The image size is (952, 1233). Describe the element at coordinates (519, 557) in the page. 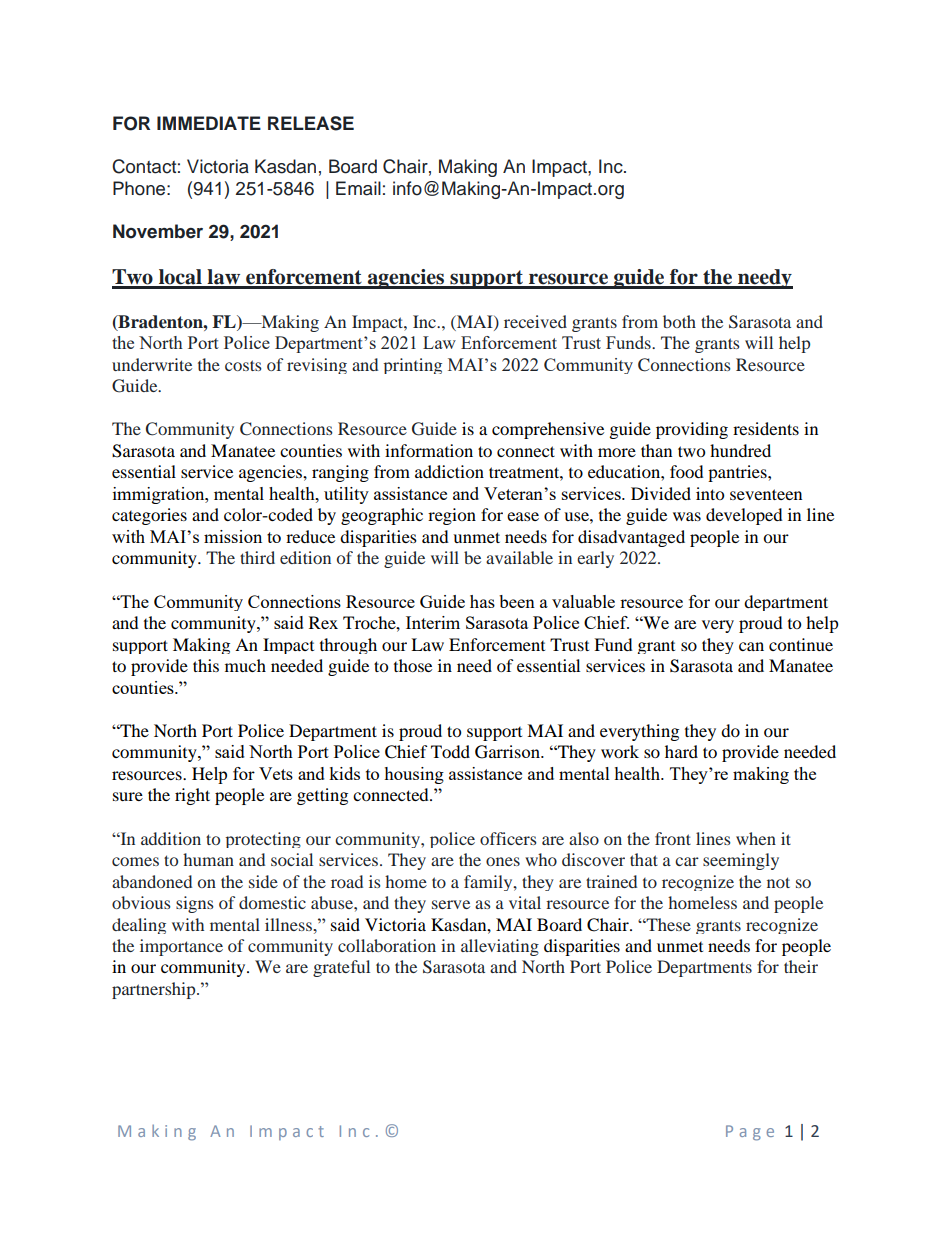

I see `available` at that location.
